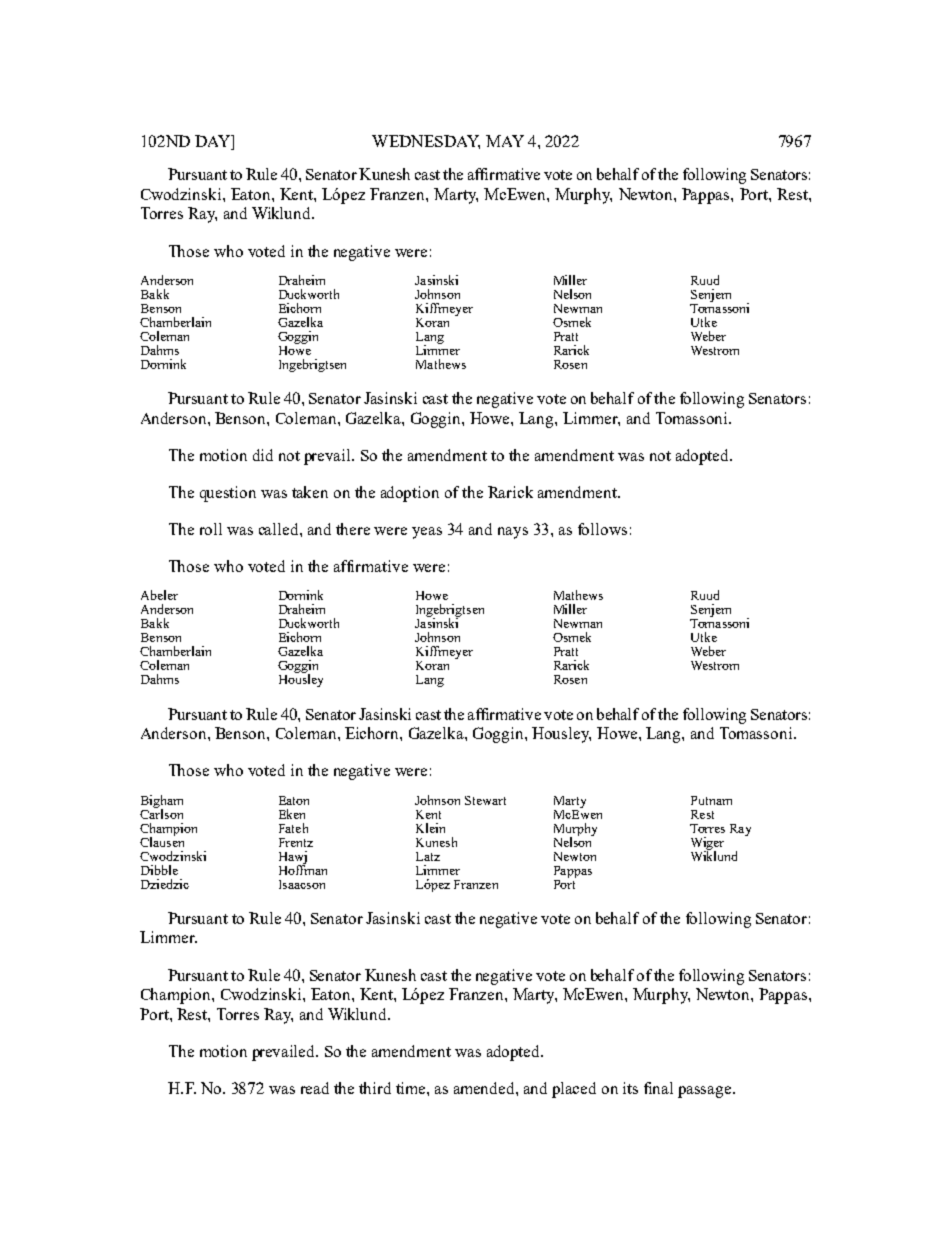 Image resolution: width=952 pixels, height=1233 pixels. What do you see at coordinates (161, 812) in the screenshot?
I see `Carlson` at bounding box center [161, 812].
